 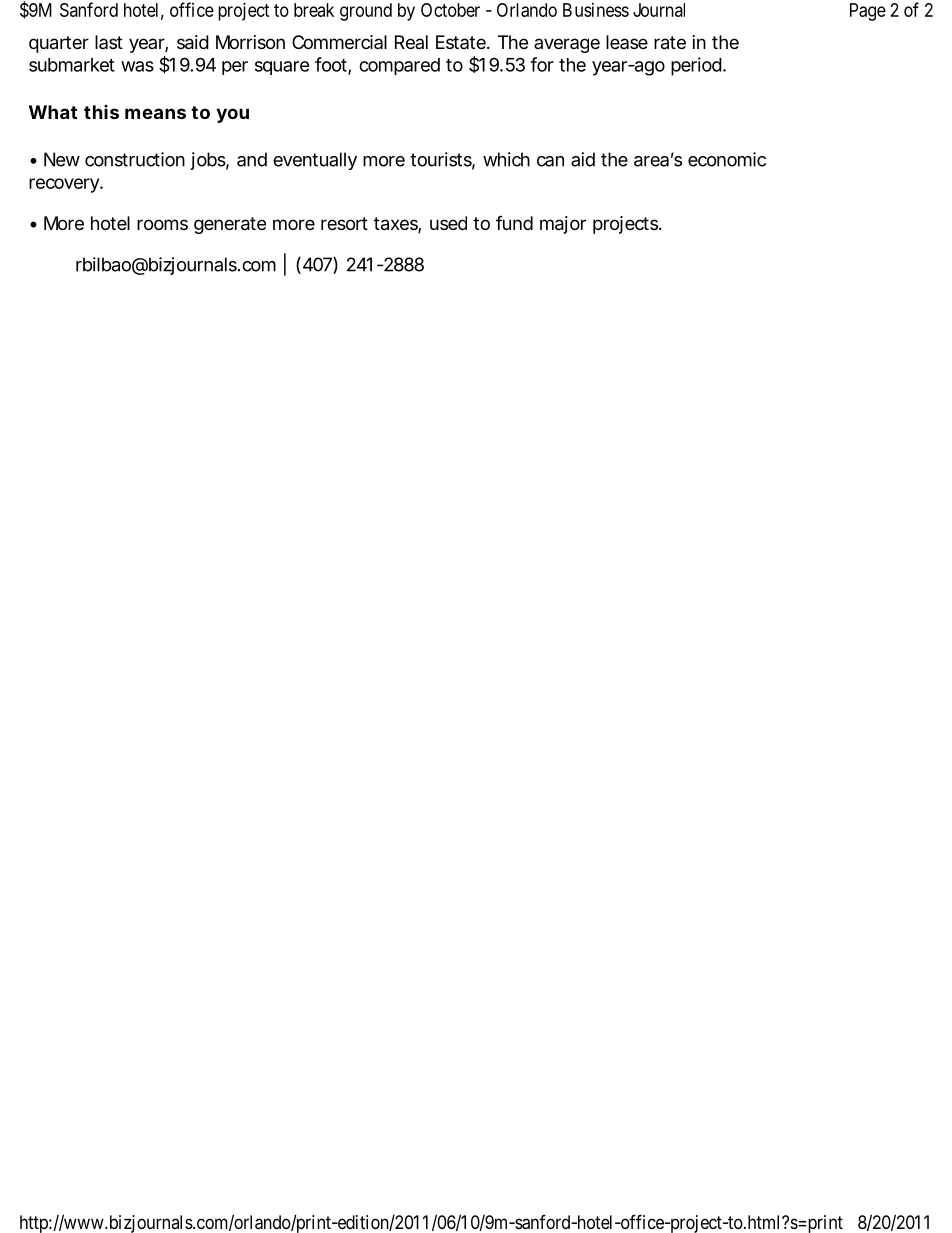 I want to click on rooms, so click(x=162, y=224).
